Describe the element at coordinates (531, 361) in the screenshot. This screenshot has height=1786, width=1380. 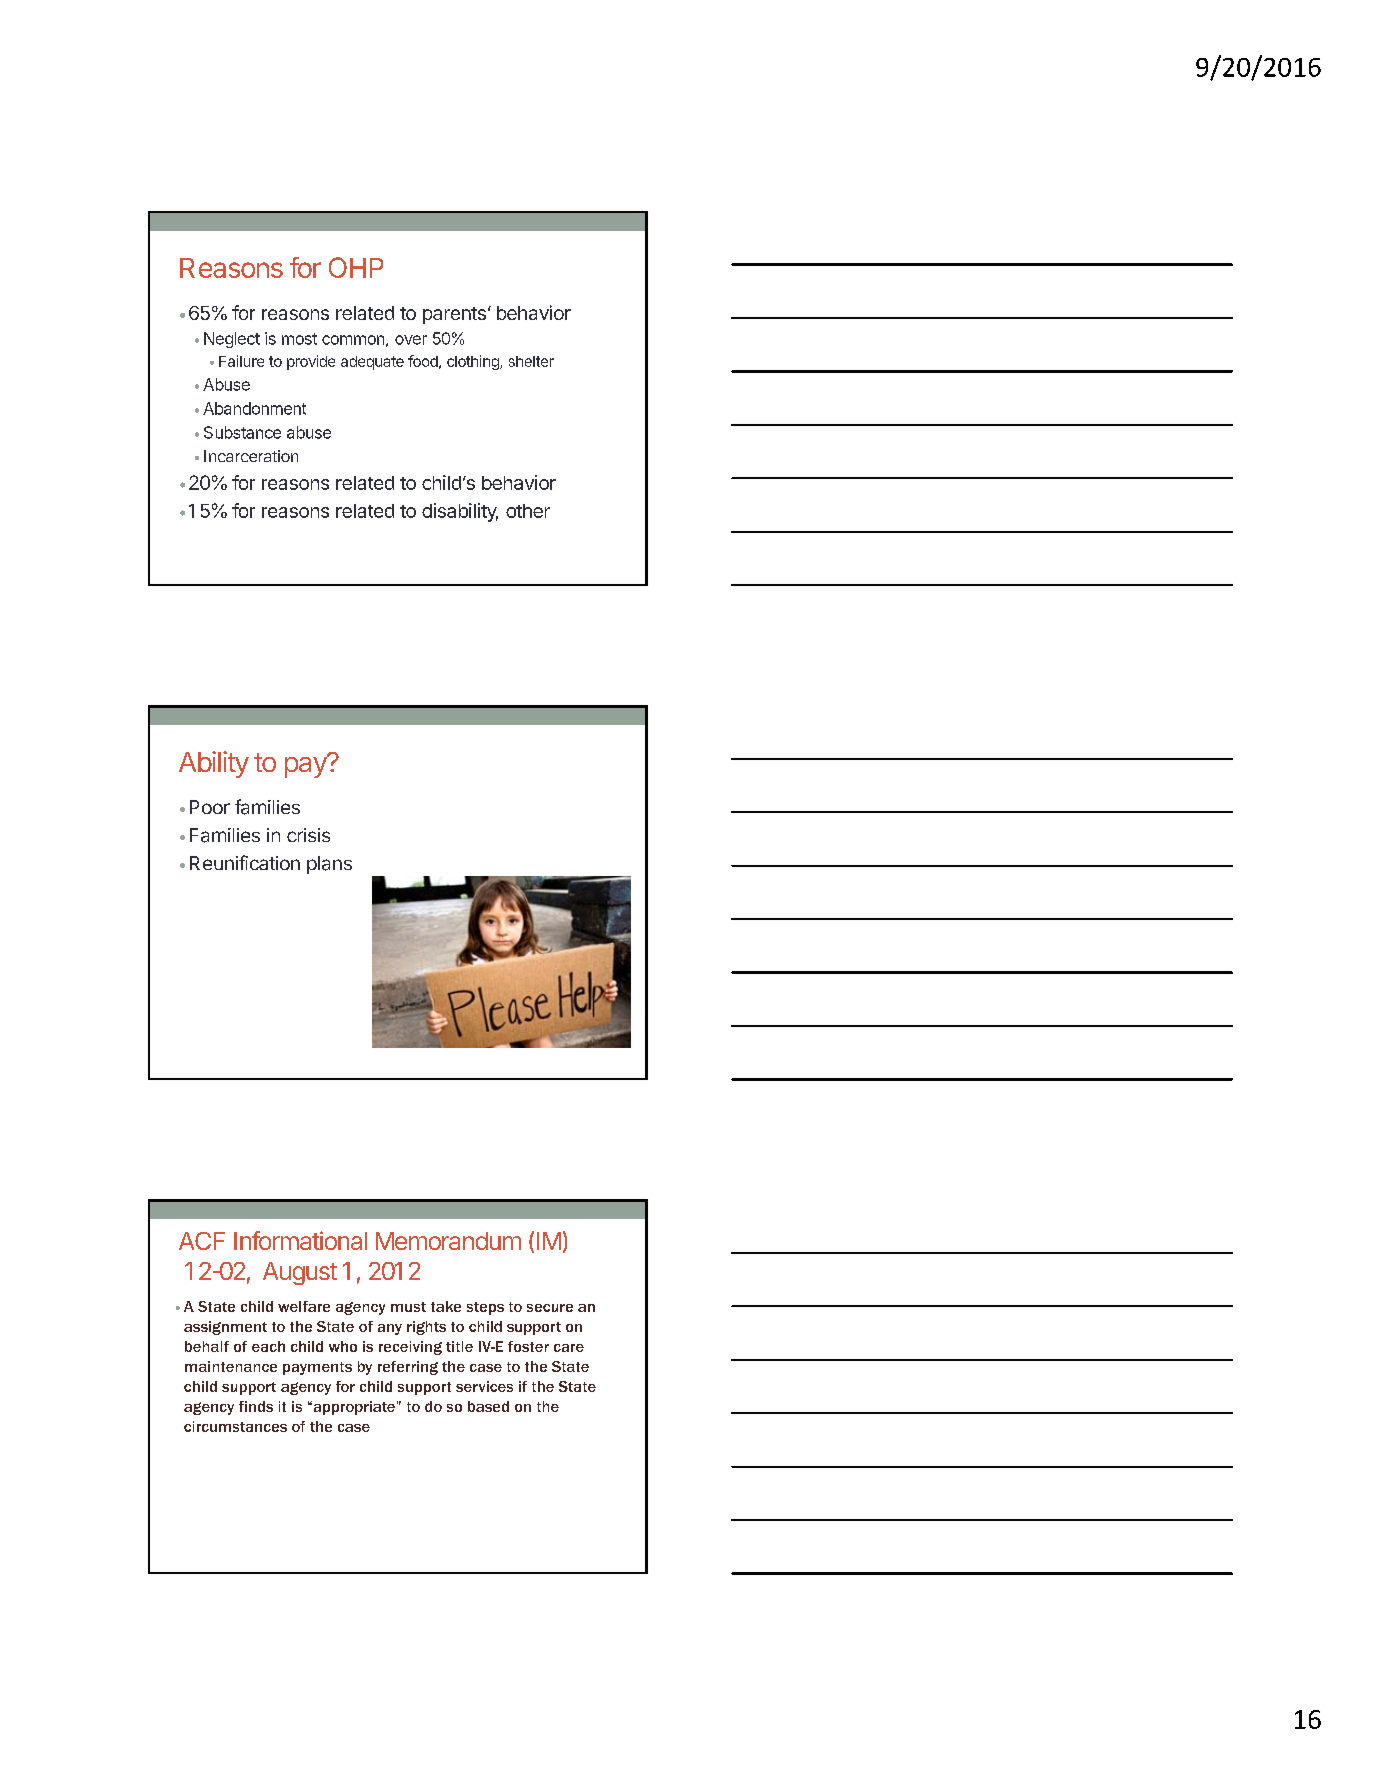
I see `shelter` at that location.
